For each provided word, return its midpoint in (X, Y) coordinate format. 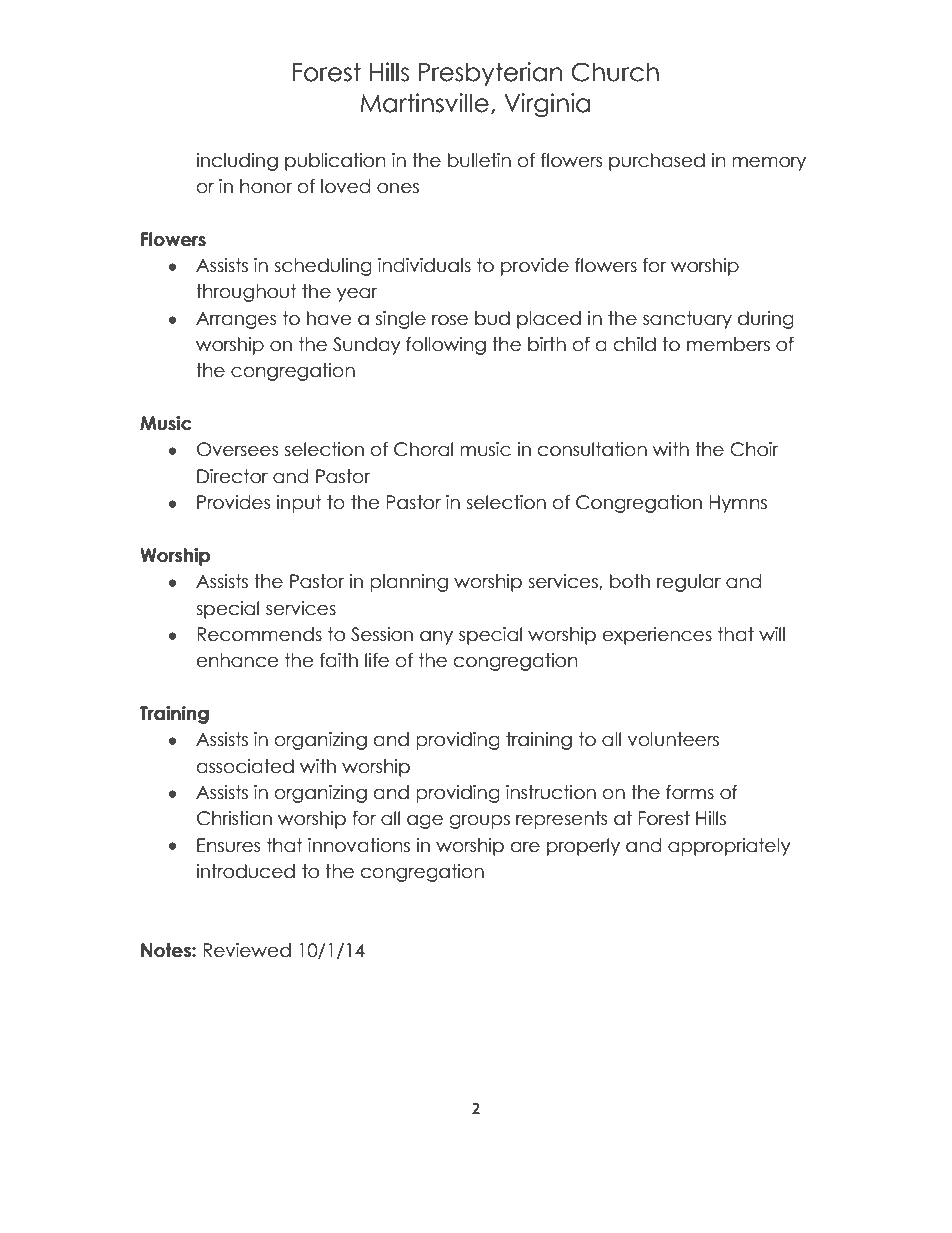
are (525, 847)
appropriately (729, 847)
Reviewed (247, 950)
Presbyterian (490, 74)
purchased (657, 162)
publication (335, 162)
